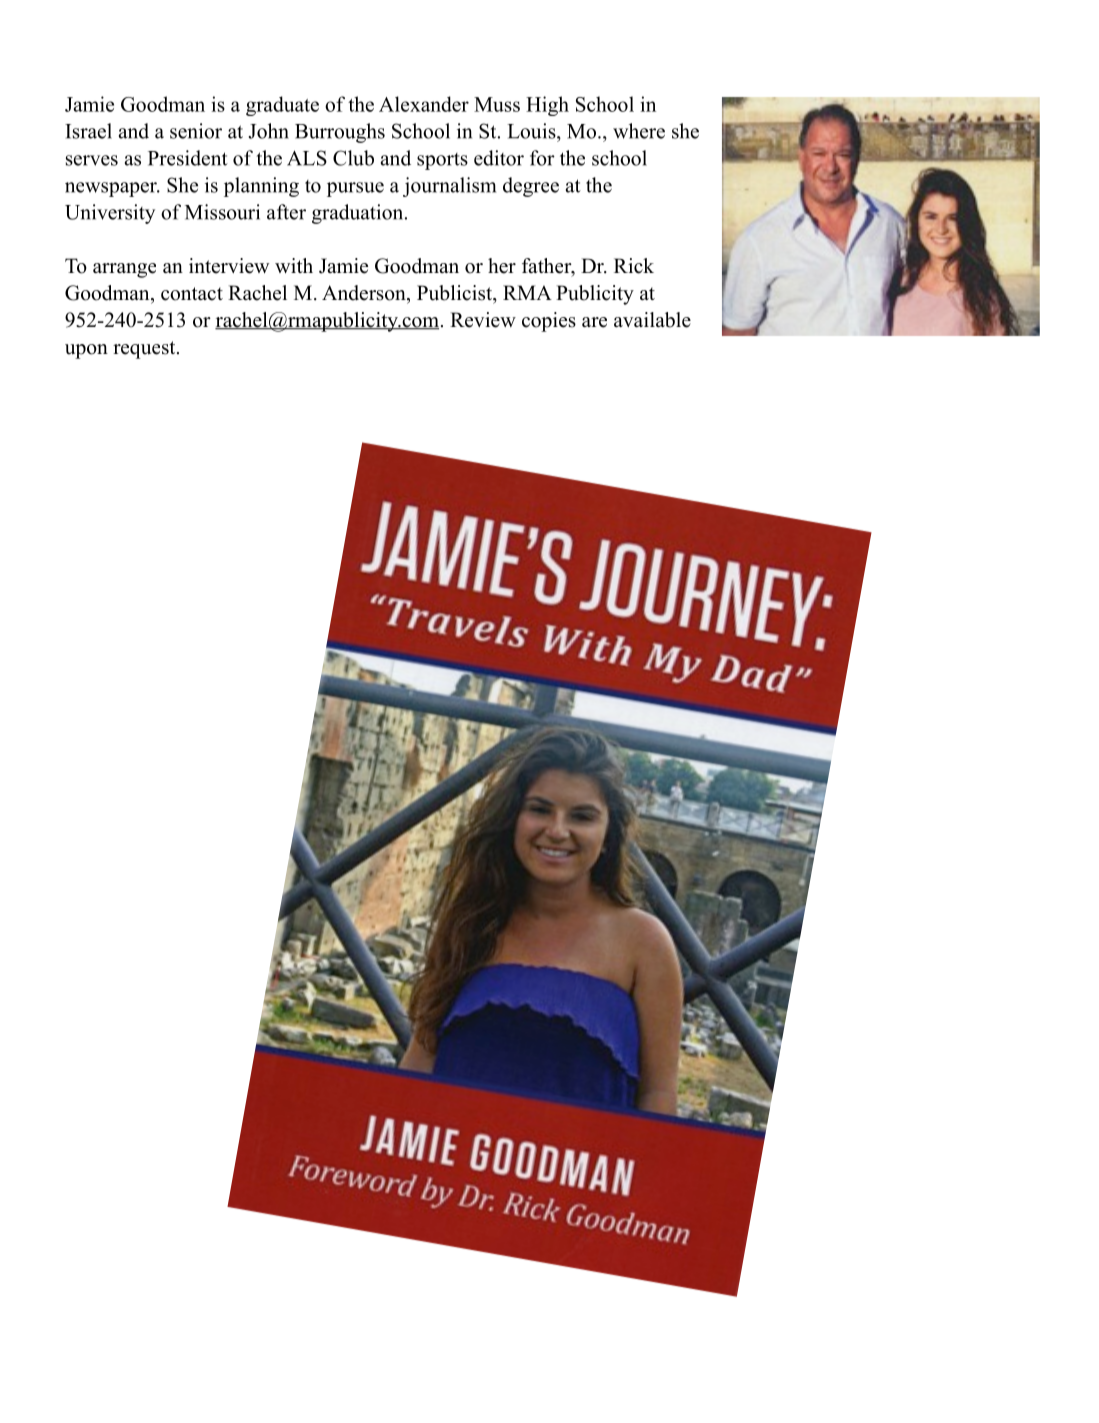 The width and height of the screenshot is (1099, 1423). What do you see at coordinates (634, 266) in the screenshot?
I see `Rick` at bounding box center [634, 266].
